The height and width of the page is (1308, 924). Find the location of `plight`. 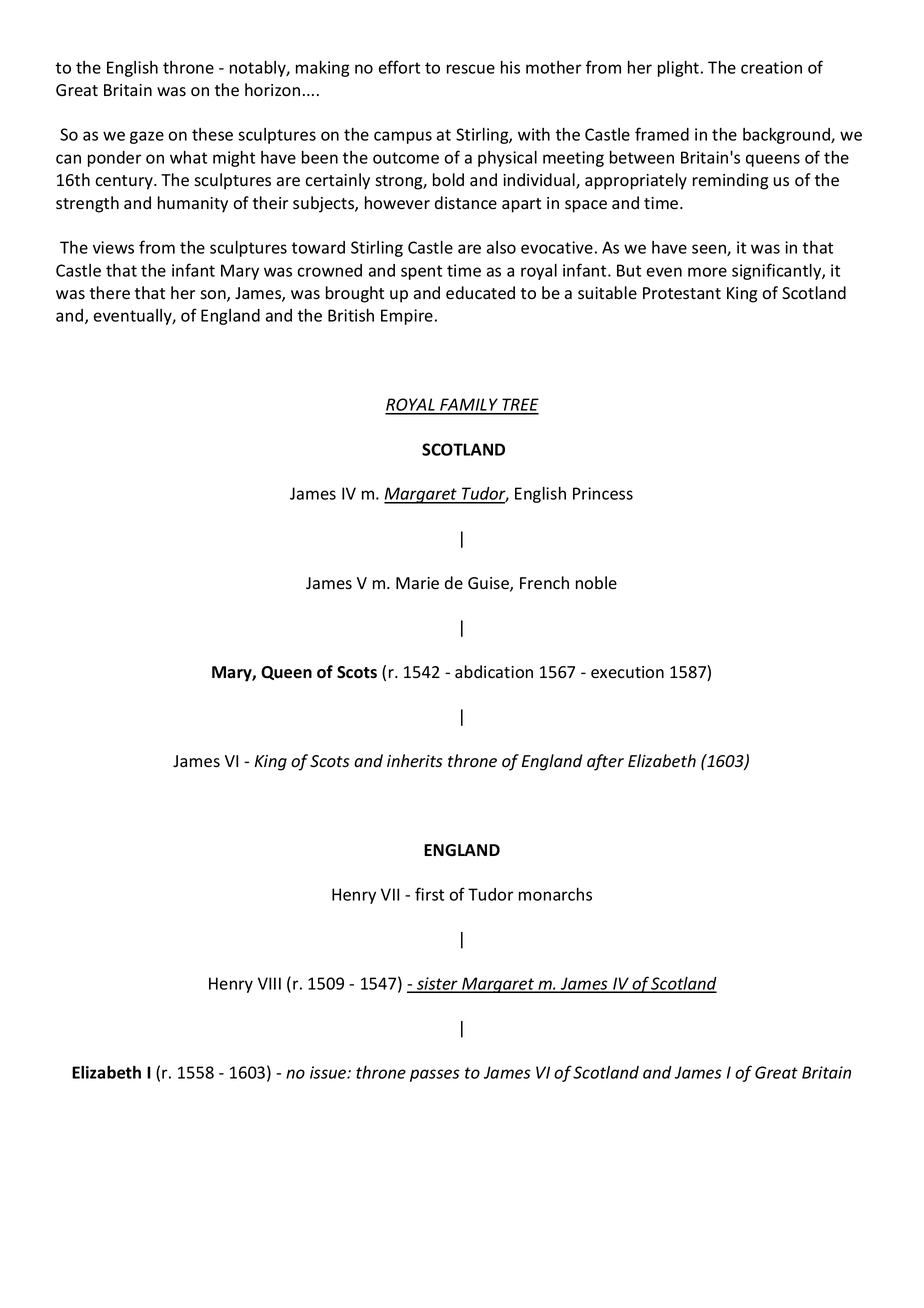

plight is located at coordinates (680, 69).
